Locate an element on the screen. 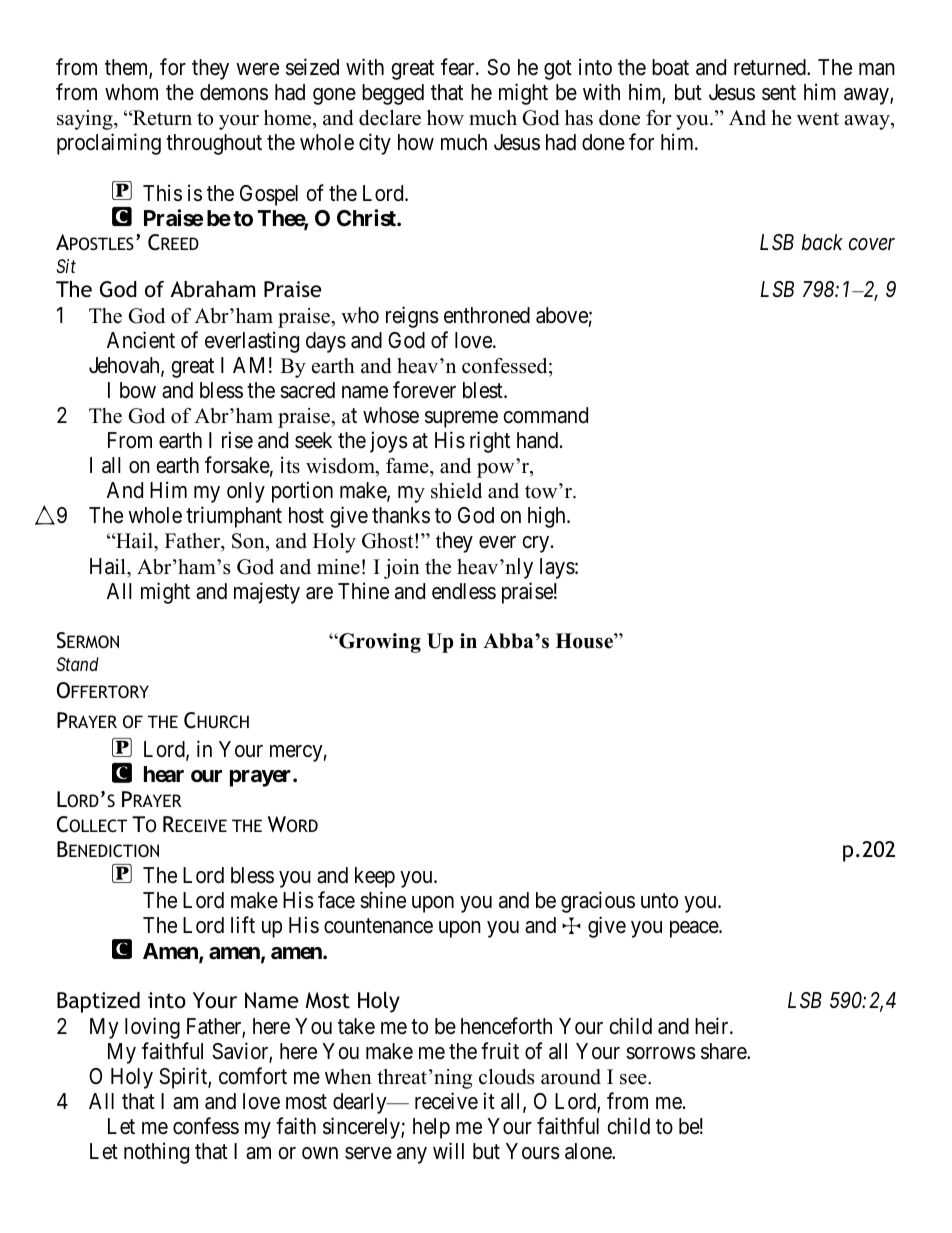 The image size is (952, 1233). hear is located at coordinates (164, 774).
